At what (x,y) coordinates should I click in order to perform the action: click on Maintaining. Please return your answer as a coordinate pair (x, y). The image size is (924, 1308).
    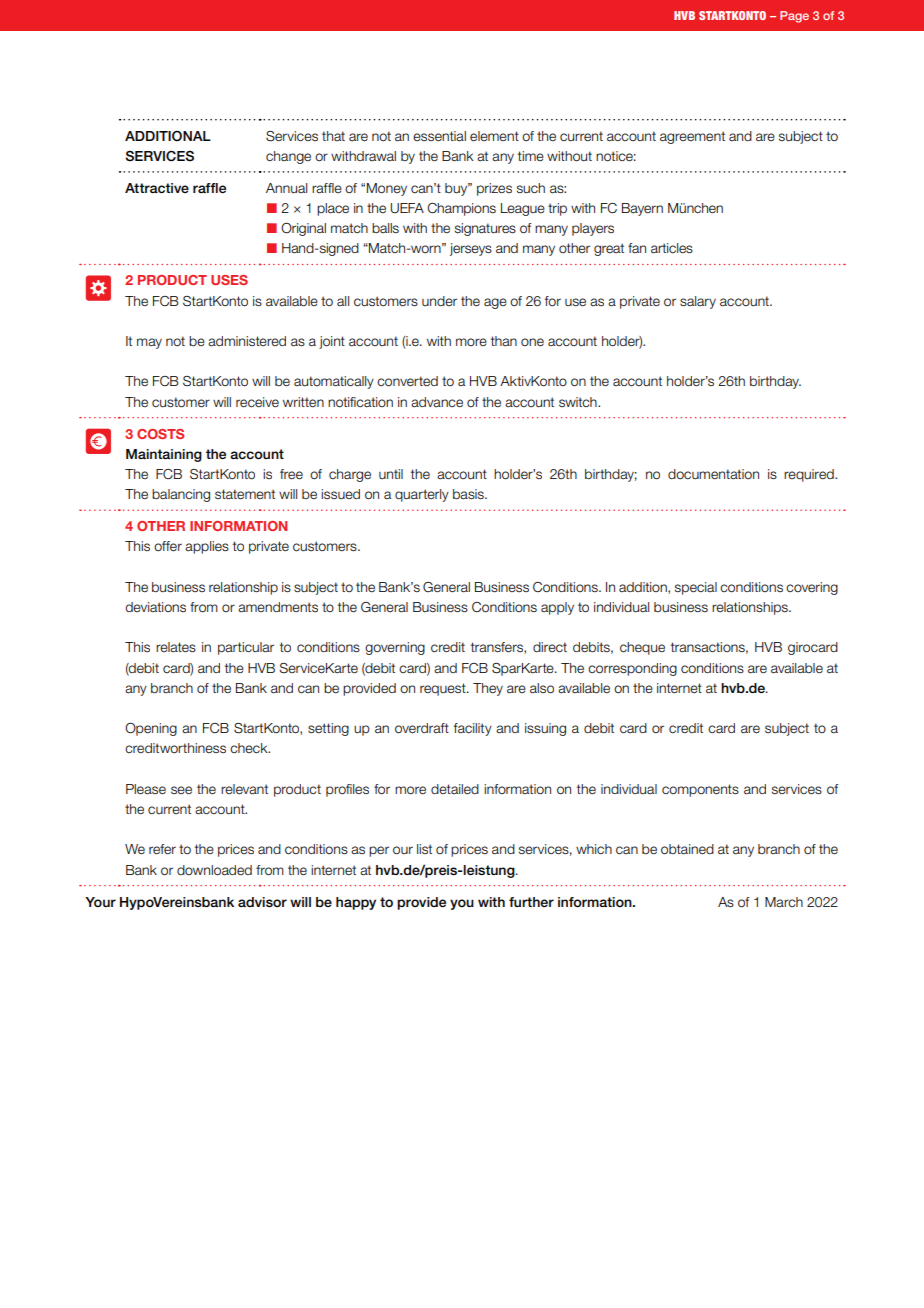
    Looking at the image, I should click on (164, 455).
